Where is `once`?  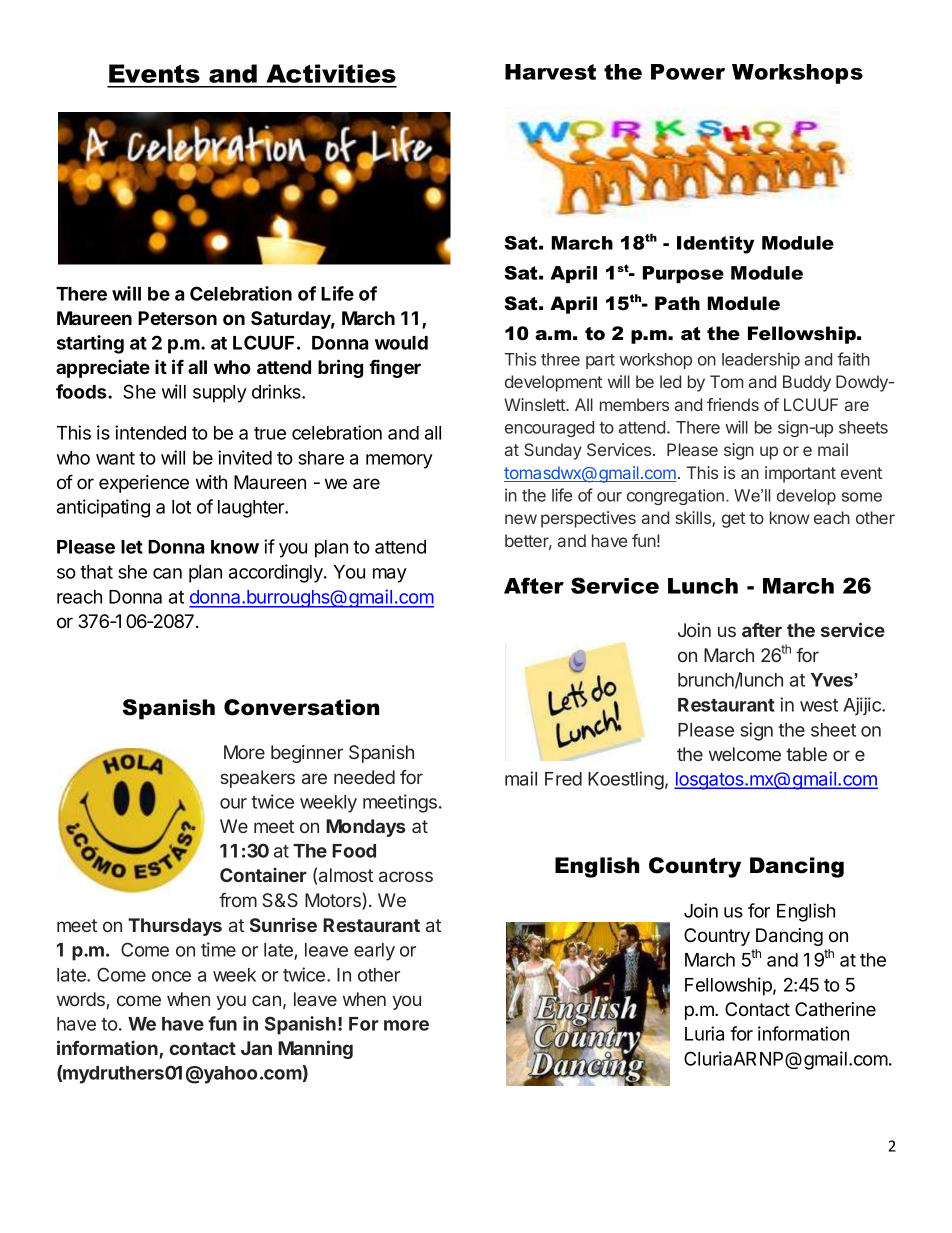
once is located at coordinates (171, 976).
